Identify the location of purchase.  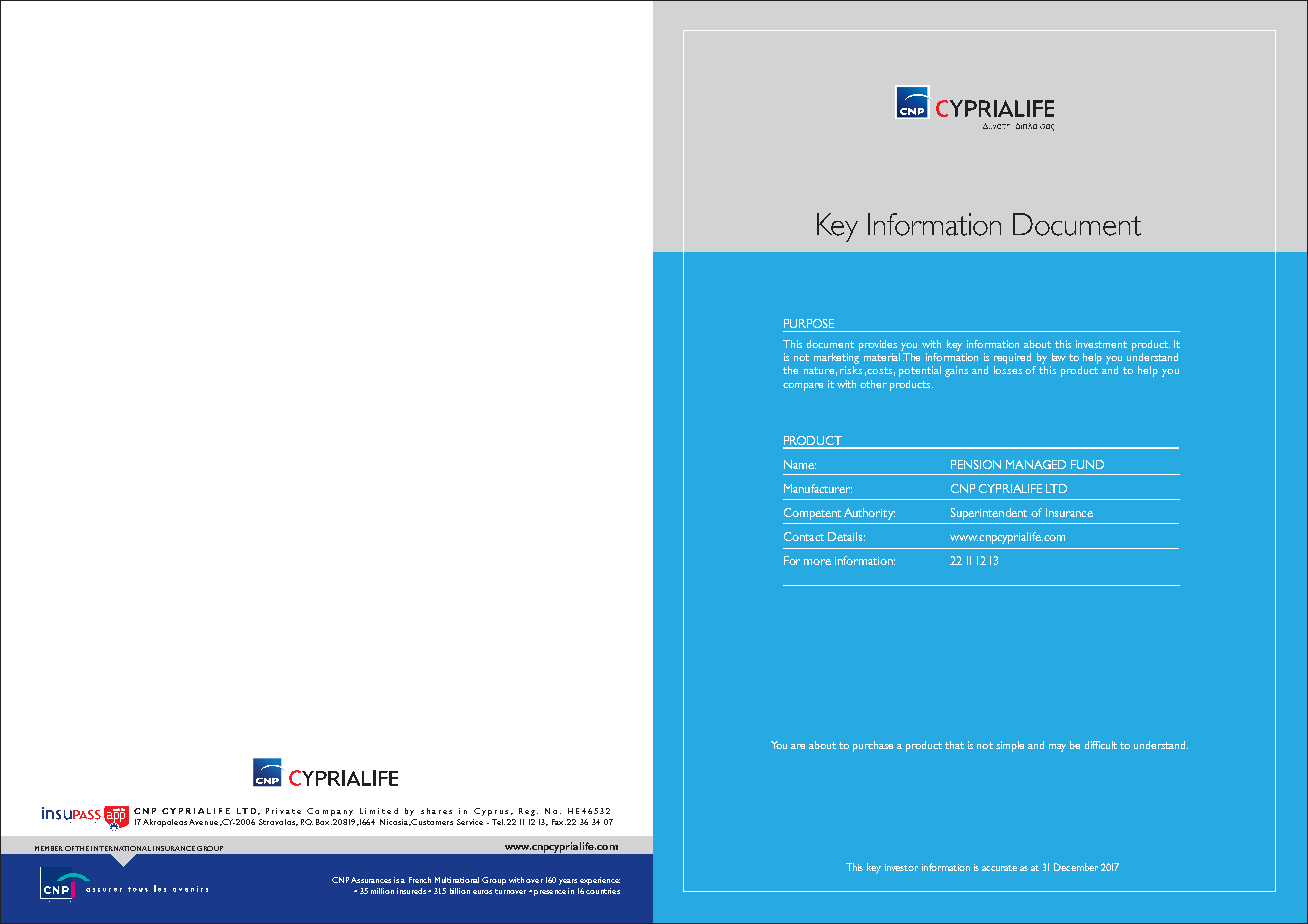
(873, 746).
